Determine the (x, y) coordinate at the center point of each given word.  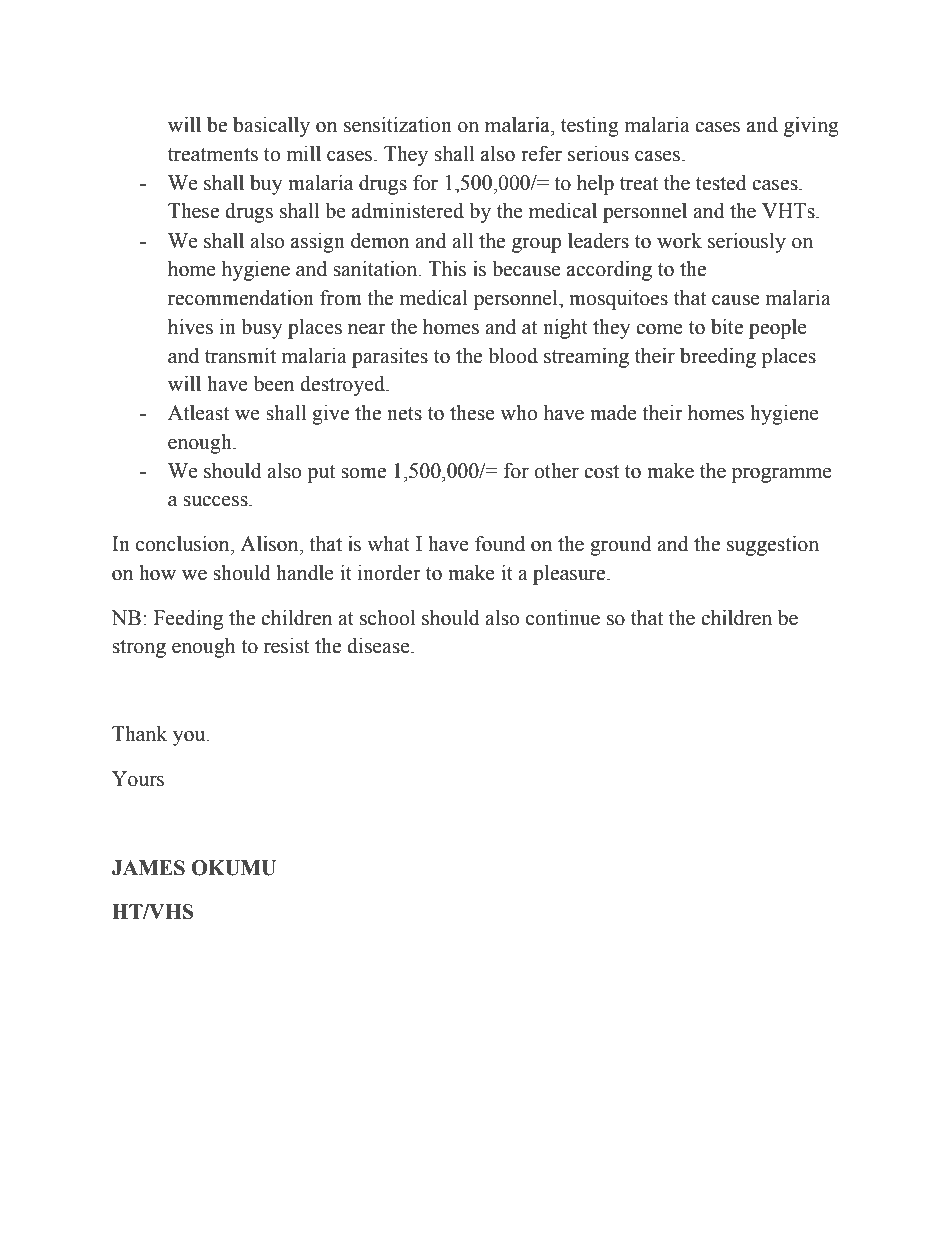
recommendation (241, 298)
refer (541, 153)
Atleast (198, 413)
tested (721, 183)
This (447, 269)
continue (563, 618)
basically (271, 127)
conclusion (184, 544)
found (500, 544)
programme (782, 475)
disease (379, 646)
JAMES (148, 868)
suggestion (773, 546)
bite (727, 327)
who (518, 413)
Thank (139, 734)
